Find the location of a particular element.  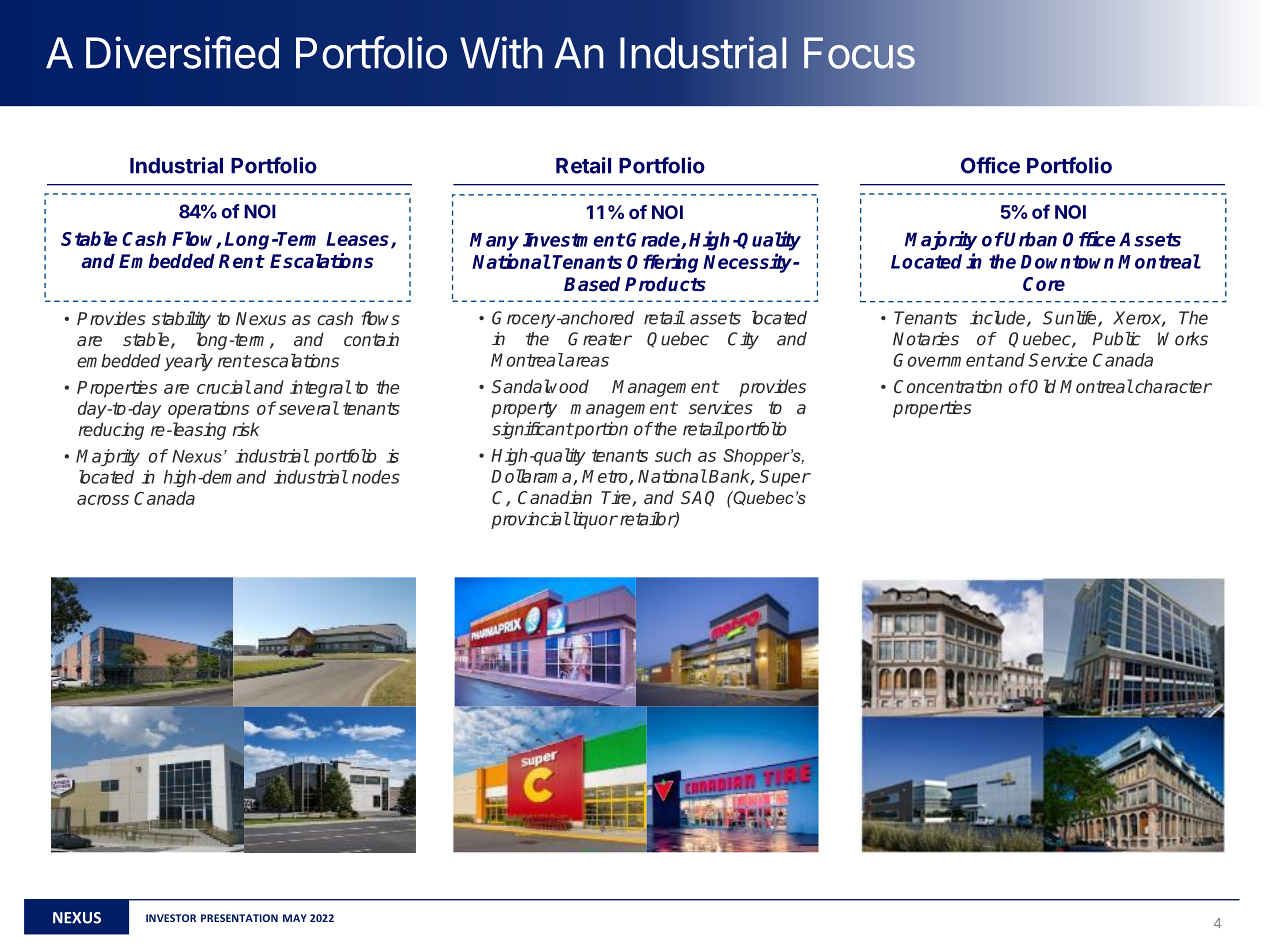

Metro is located at coordinates (606, 477).
